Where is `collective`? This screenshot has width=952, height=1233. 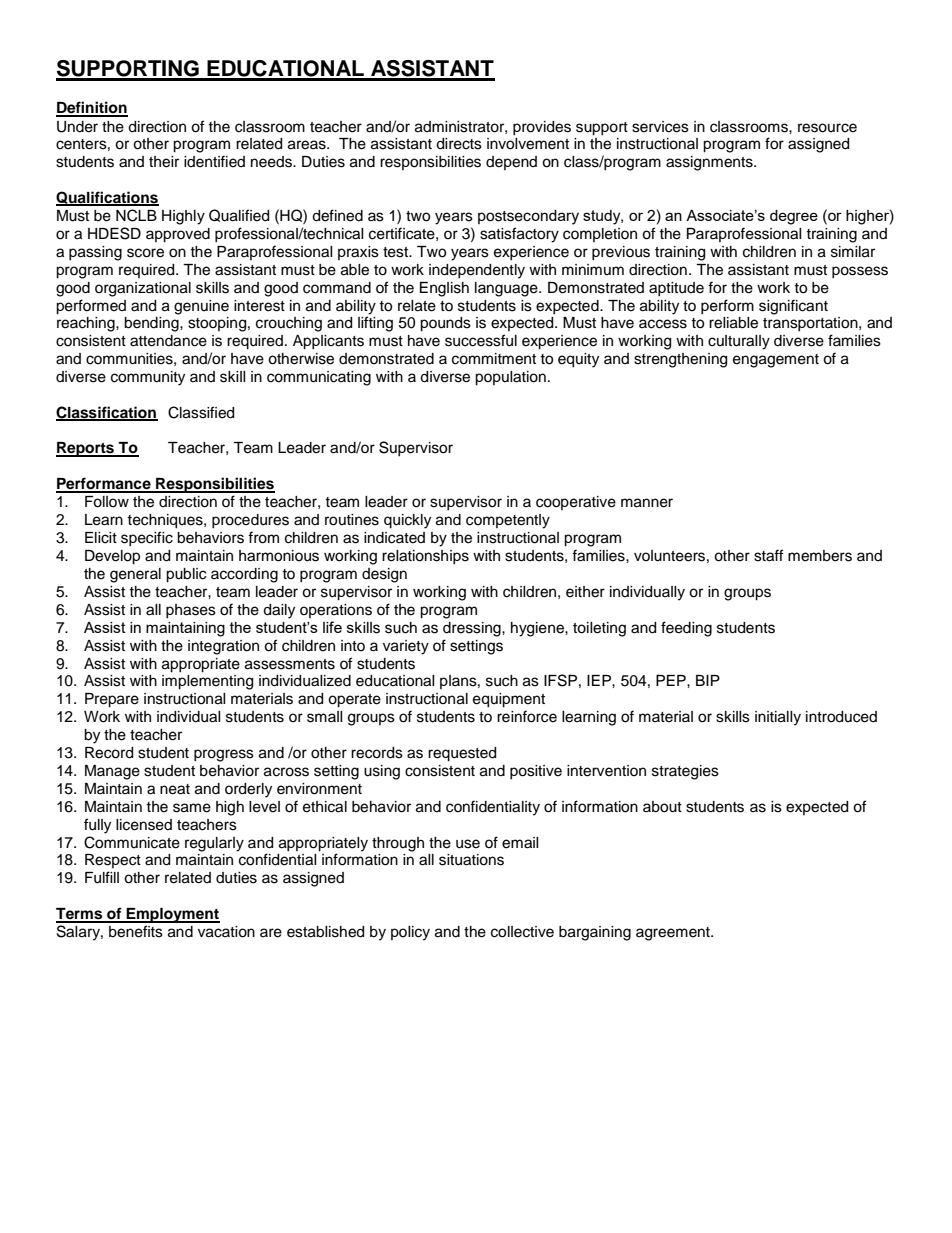
collective is located at coordinates (522, 932).
